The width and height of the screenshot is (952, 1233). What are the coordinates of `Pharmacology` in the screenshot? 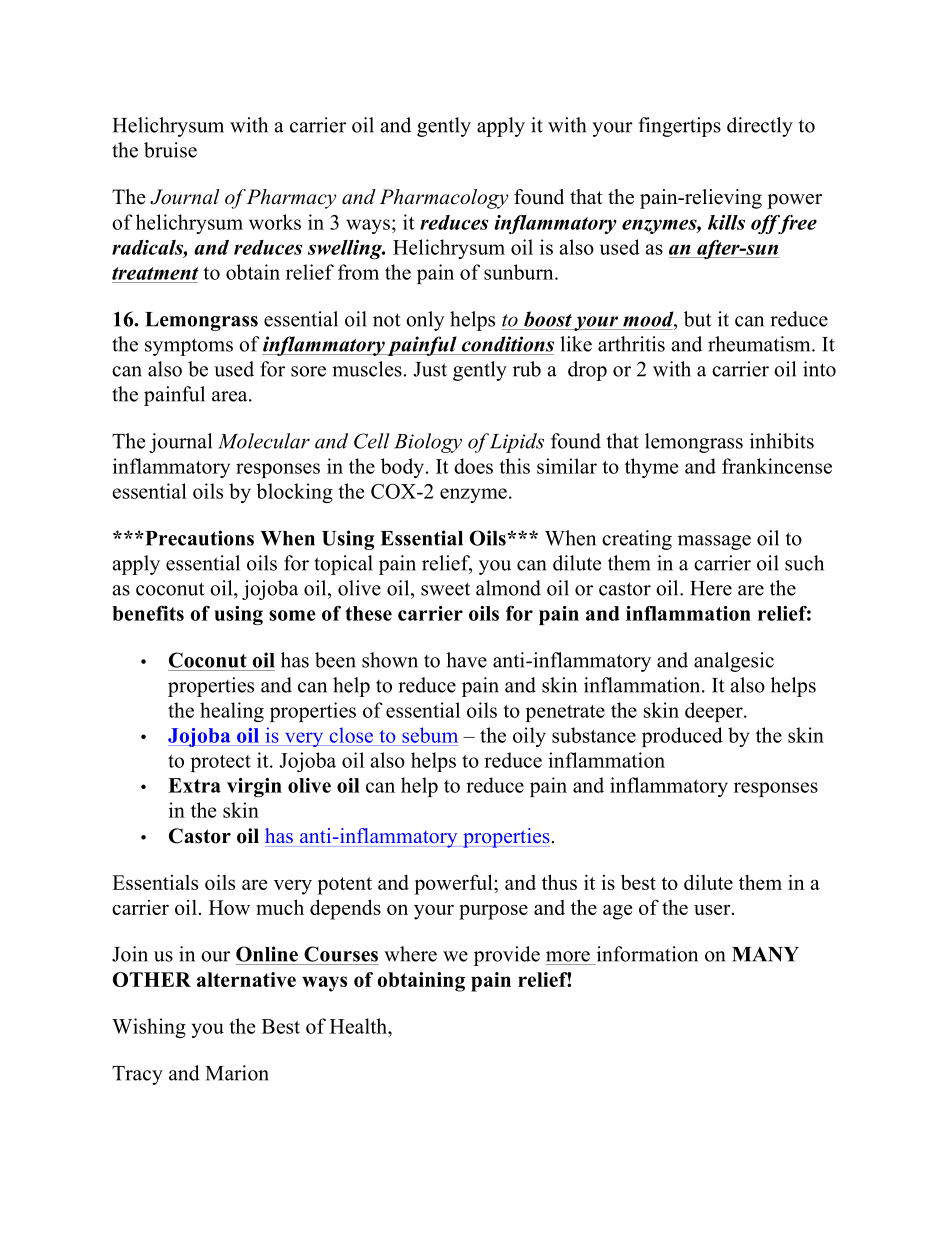 It's located at (444, 199).
